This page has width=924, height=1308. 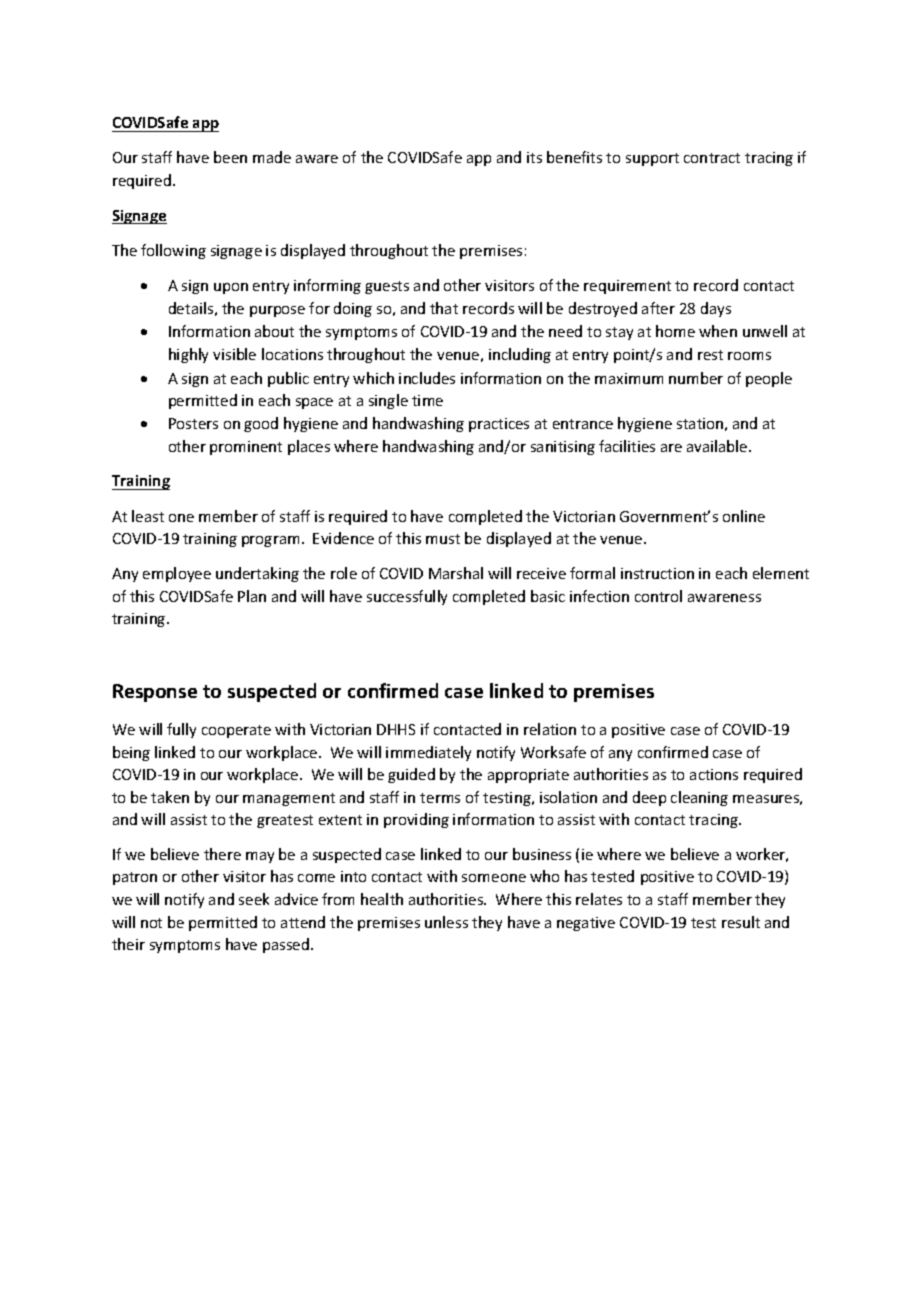 I want to click on must, so click(x=443, y=539).
